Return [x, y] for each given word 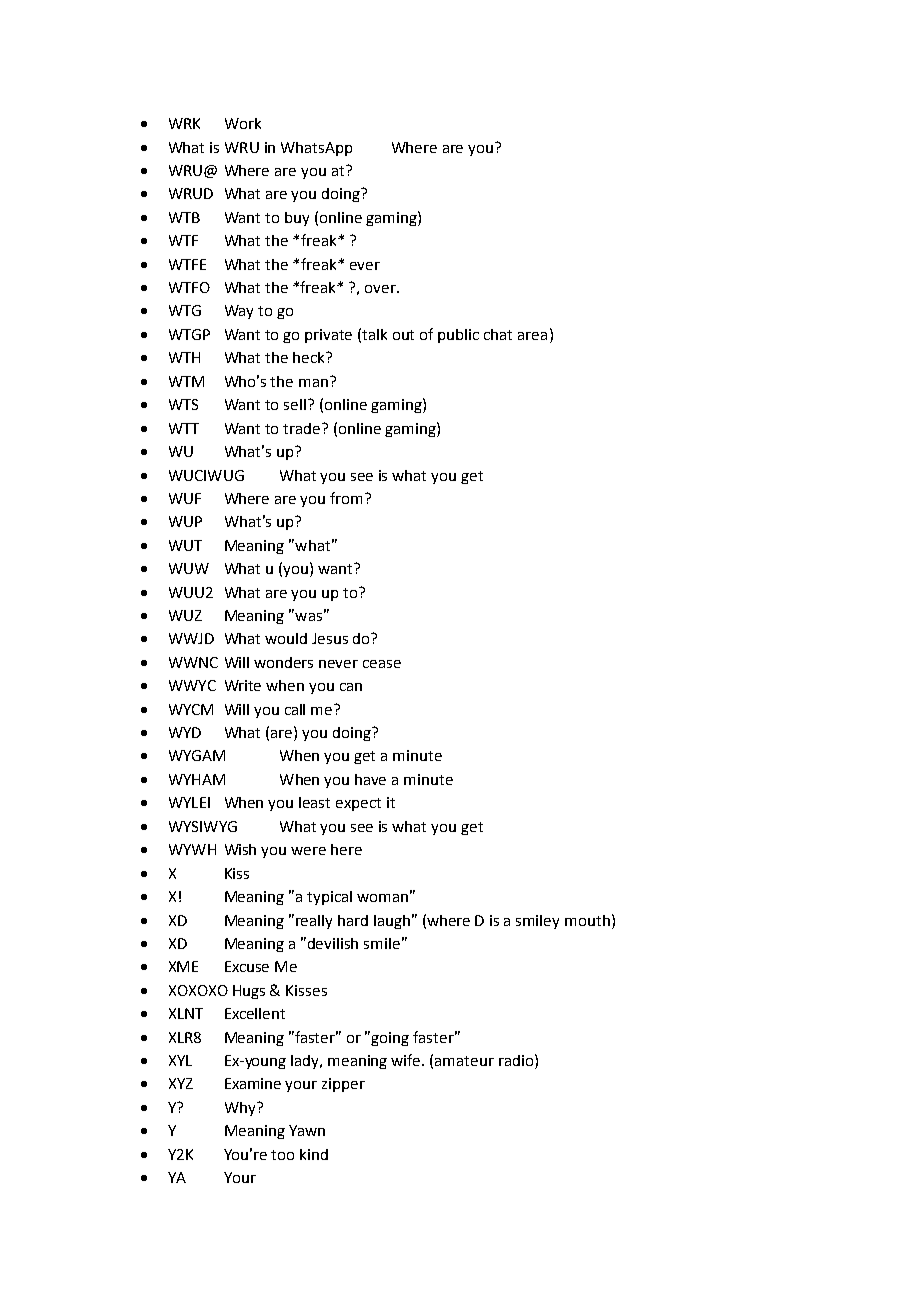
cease [382, 664]
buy [297, 219]
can [351, 687]
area [532, 336]
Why [241, 1109]
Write [243, 685]
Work [243, 123]
